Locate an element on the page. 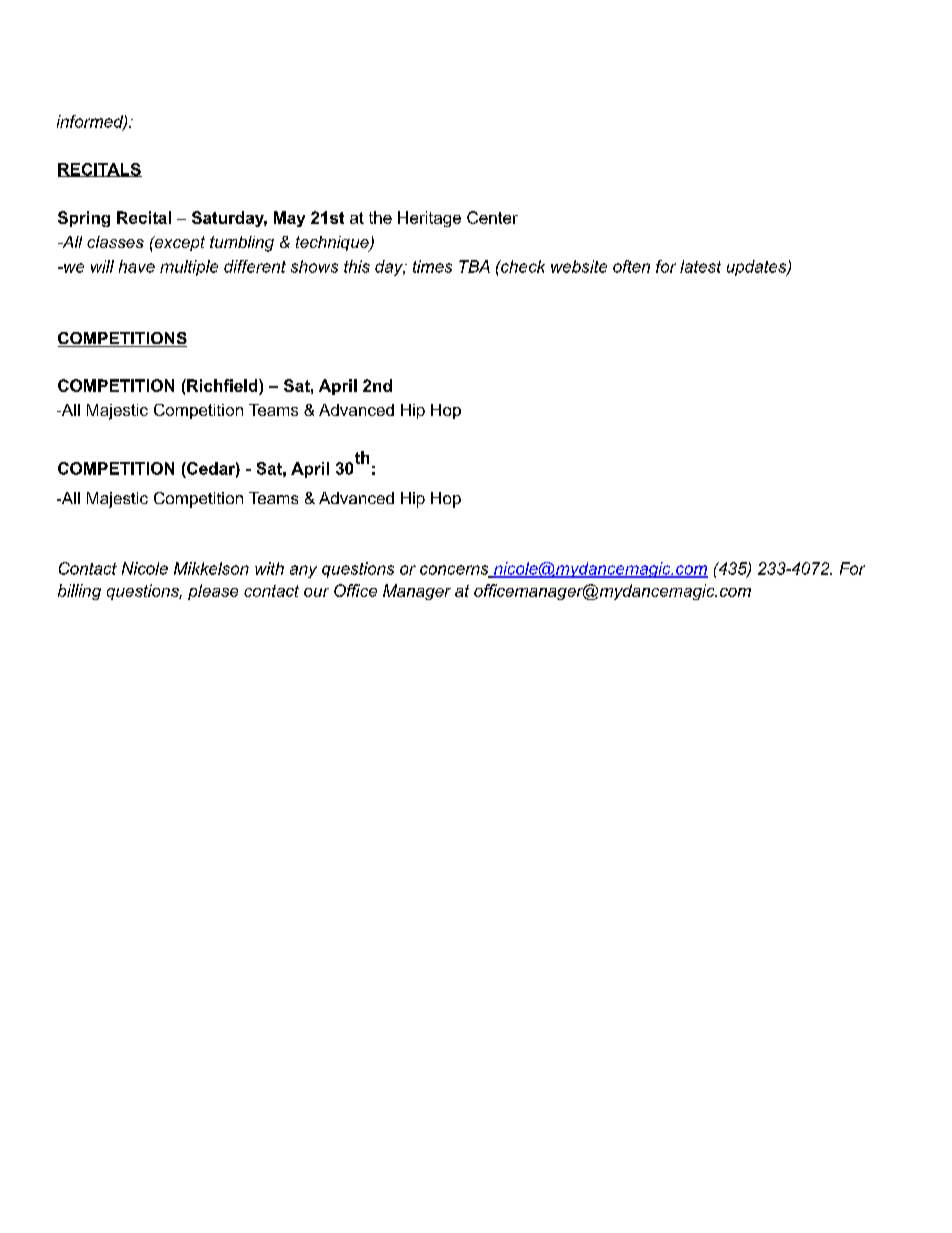 The image size is (952, 1233). please is located at coordinates (213, 592).
